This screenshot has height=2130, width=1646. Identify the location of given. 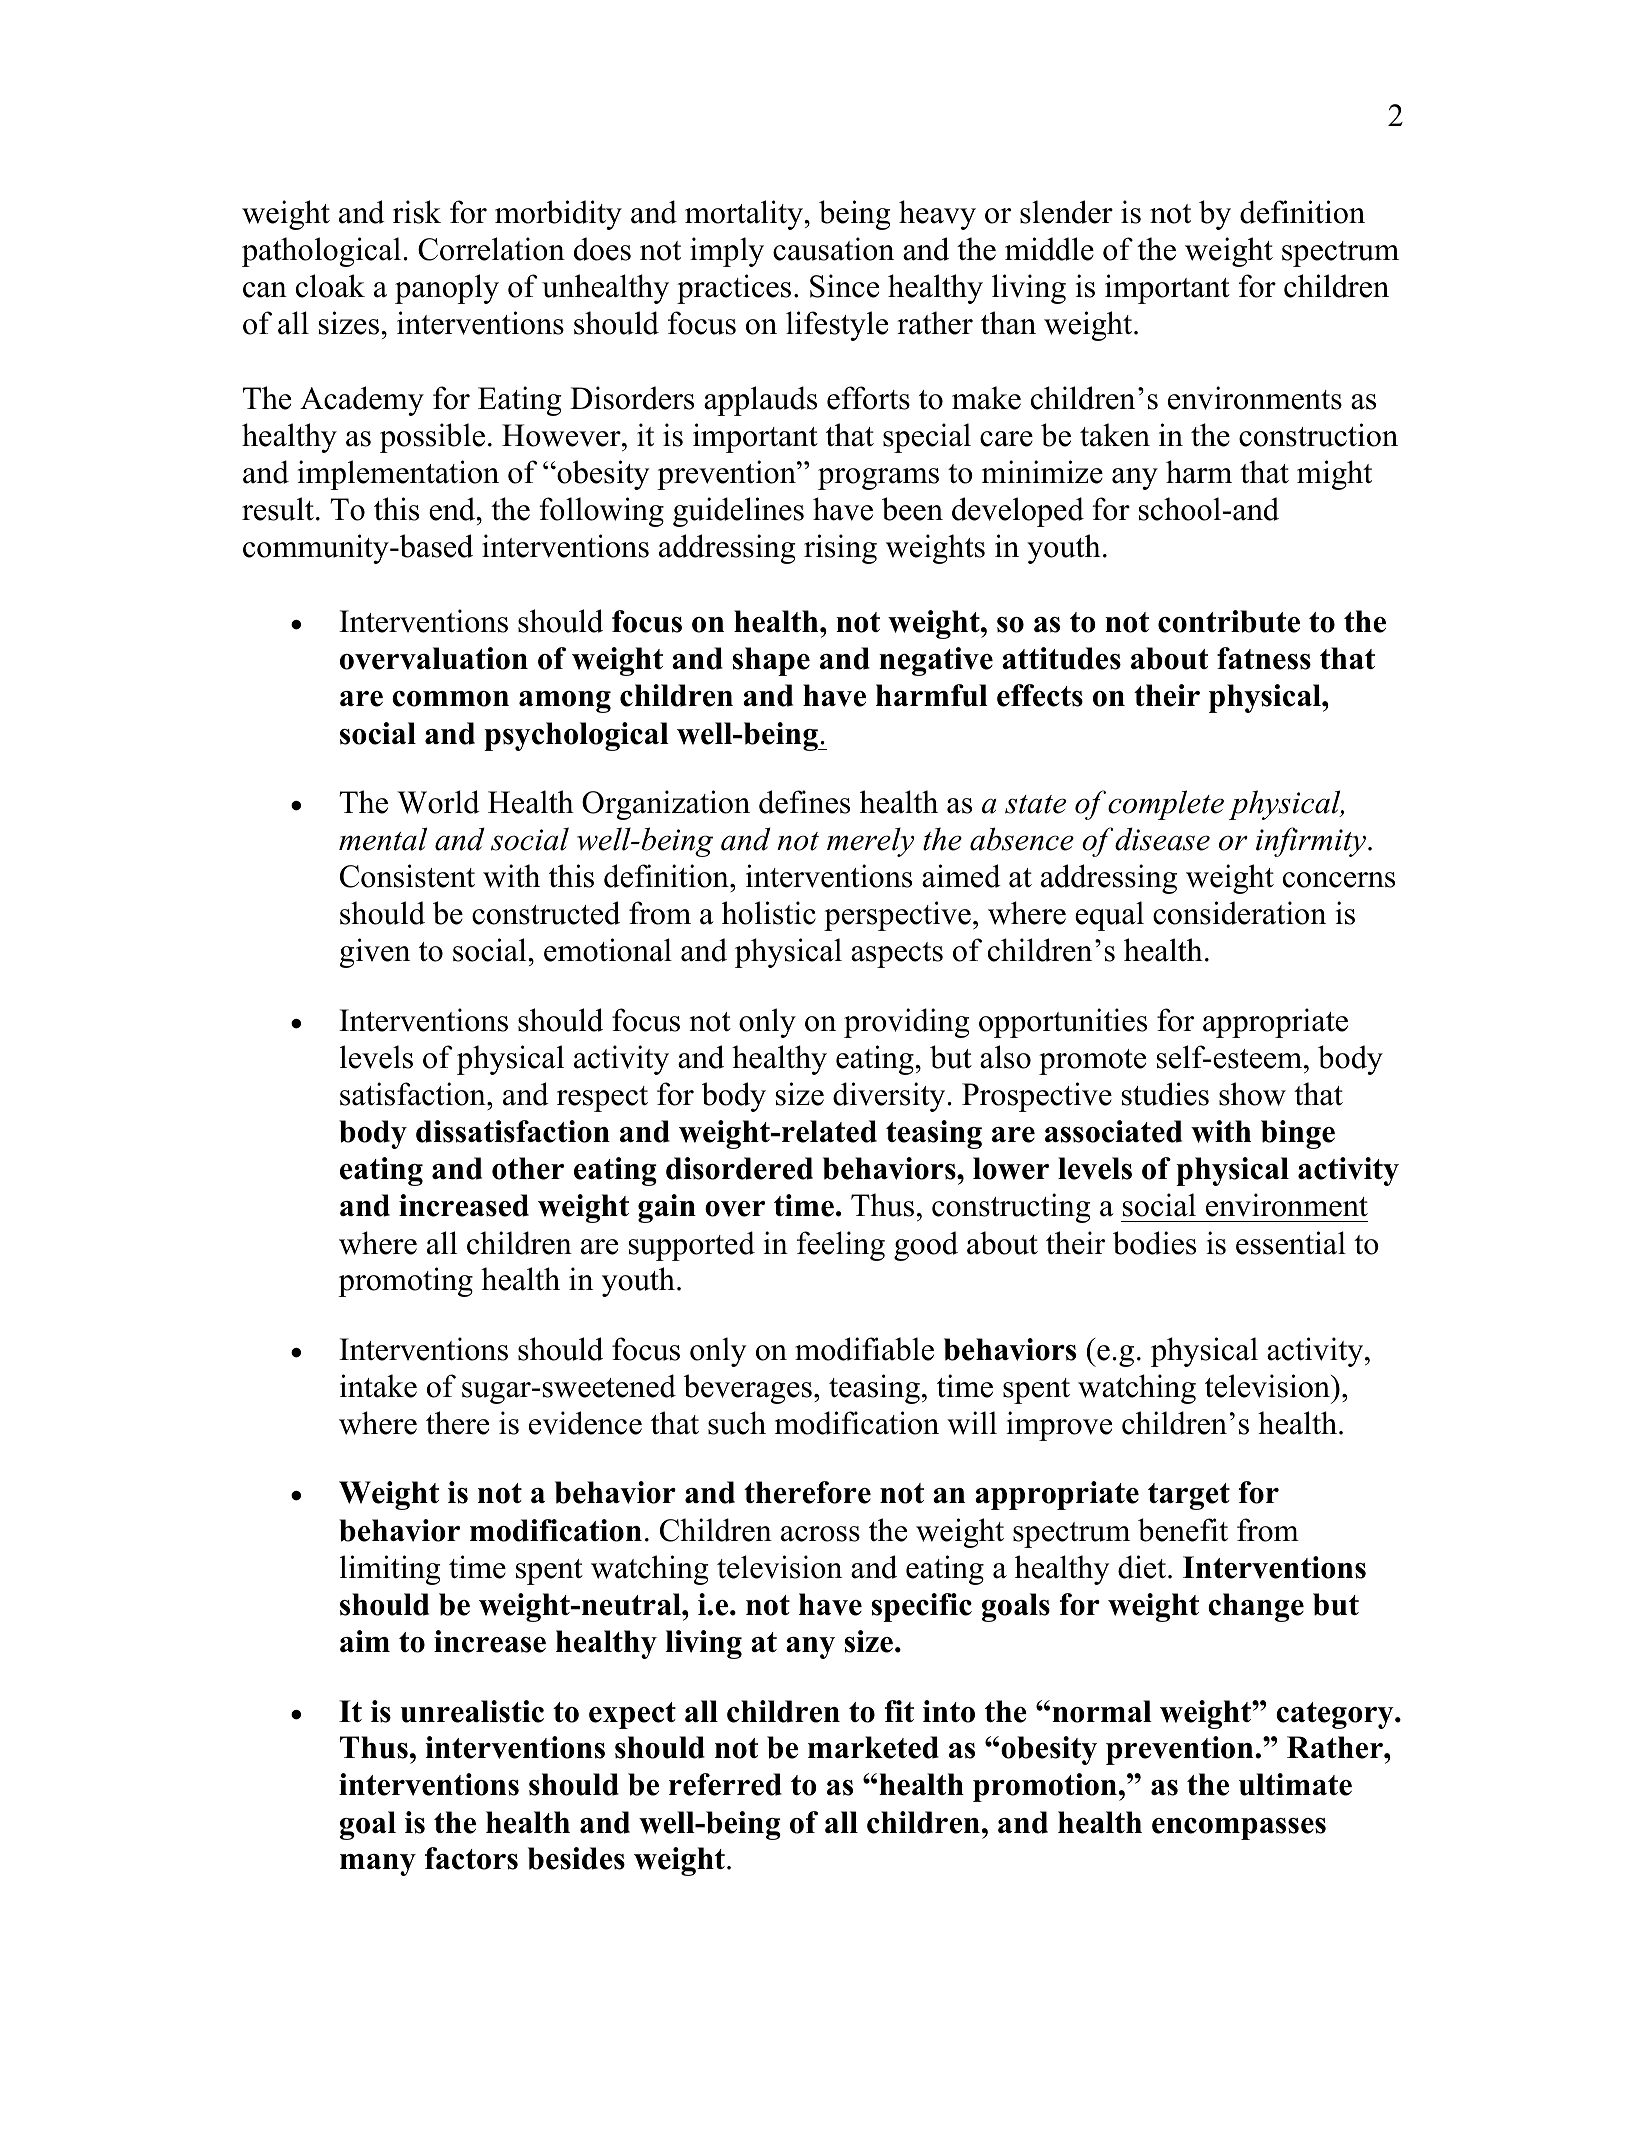
(375, 953).
